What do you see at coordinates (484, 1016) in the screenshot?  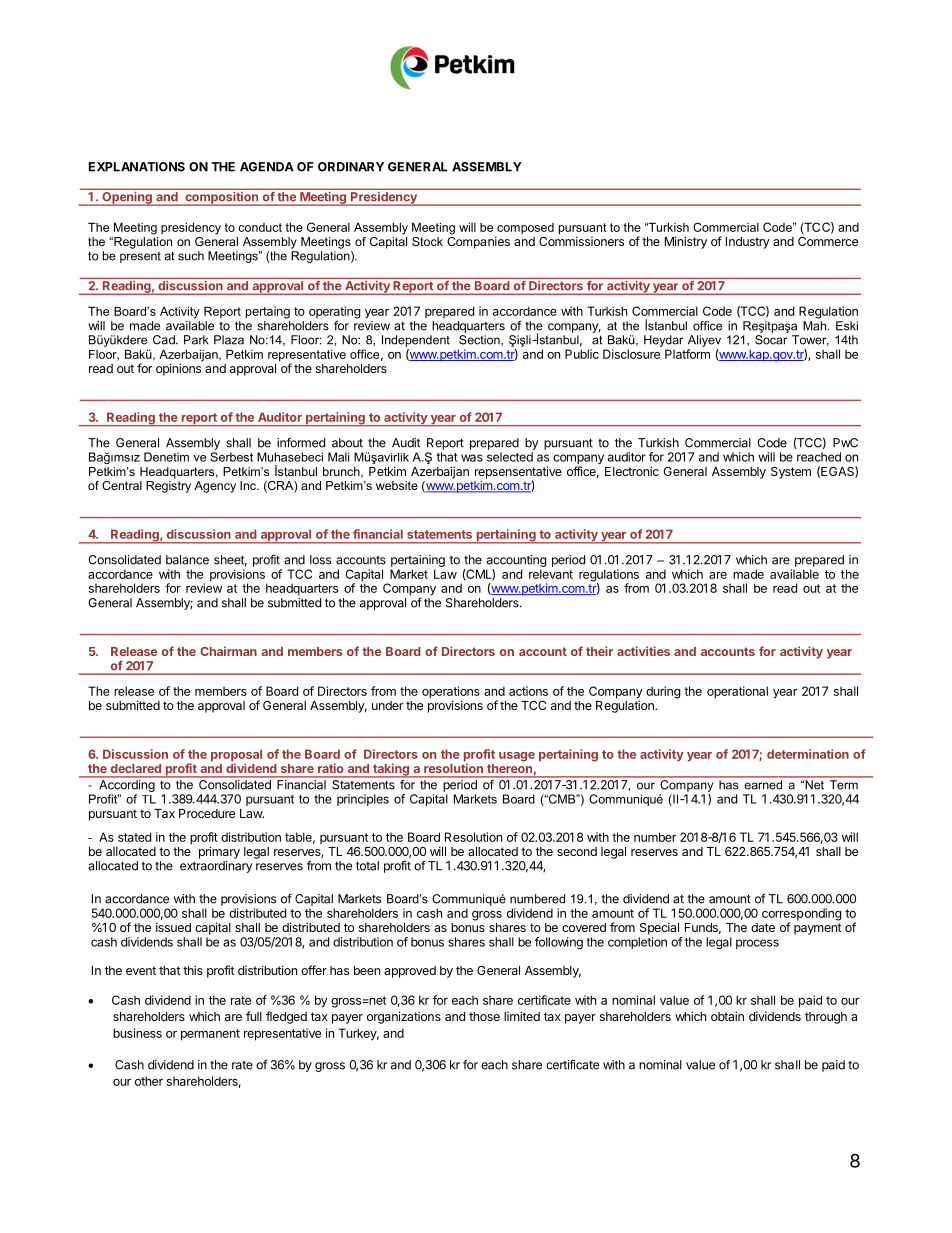 I see `those` at bounding box center [484, 1016].
